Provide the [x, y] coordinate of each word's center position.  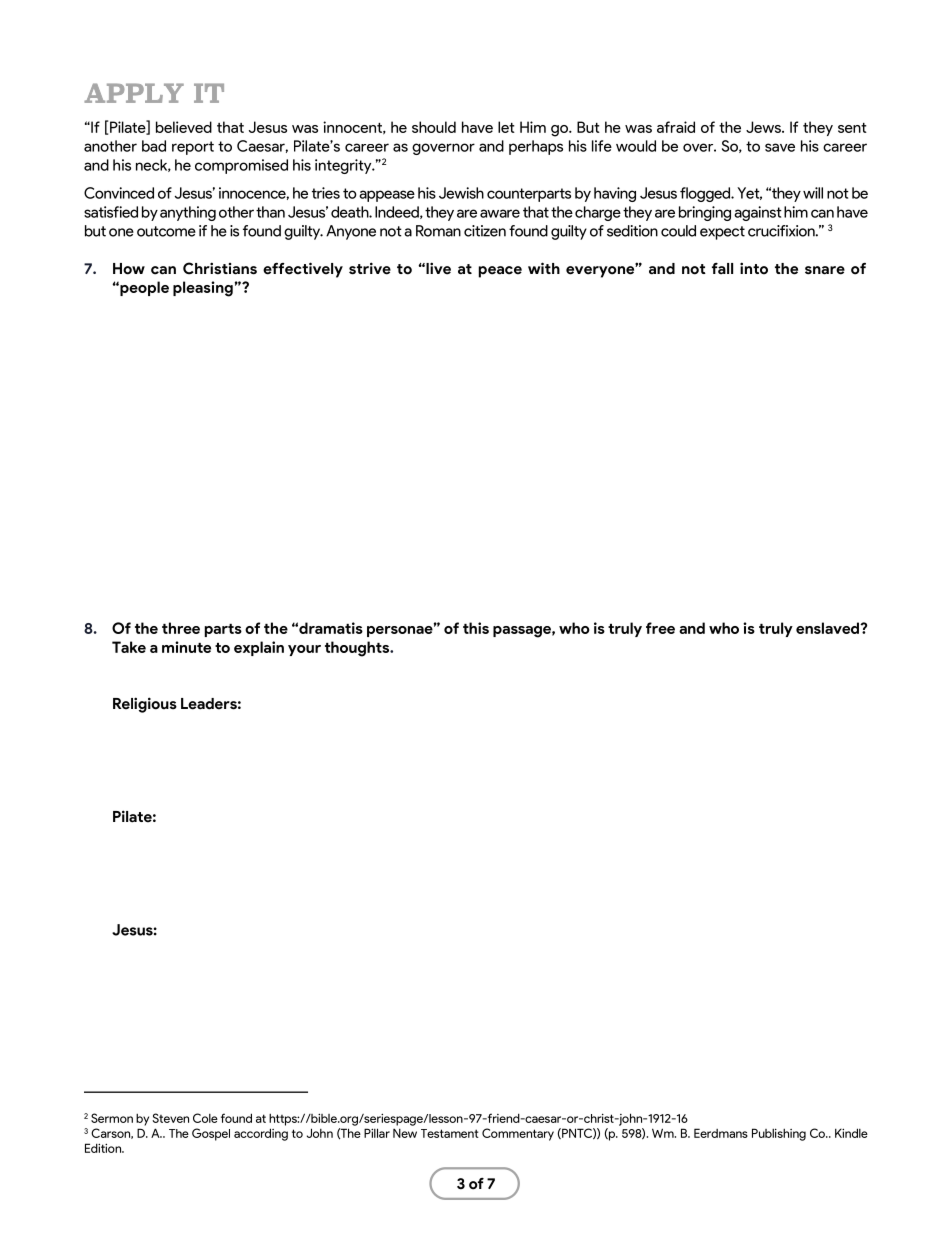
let [506, 127]
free [660, 628]
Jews [764, 127]
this [476, 628]
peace [500, 272]
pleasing [203, 289]
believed [184, 127]
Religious [145, 705]
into [754, 268]
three [181, 628]
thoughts [358, 649]
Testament [450, 1133]
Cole [205, 1118]
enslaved [828, 628]
